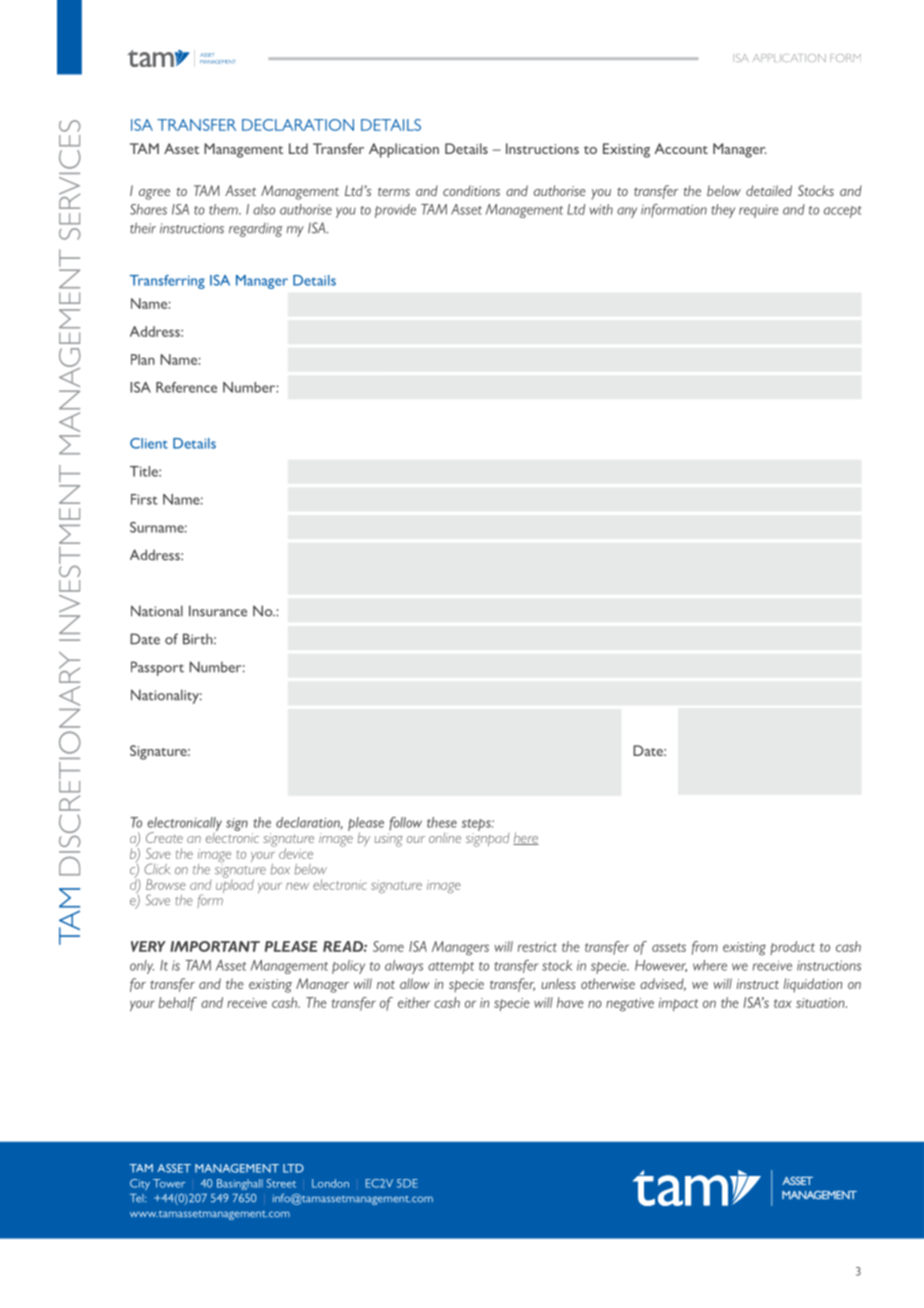  Describe the element at coordinates (224, 209) in the screenshot. I see `them` at that location.
